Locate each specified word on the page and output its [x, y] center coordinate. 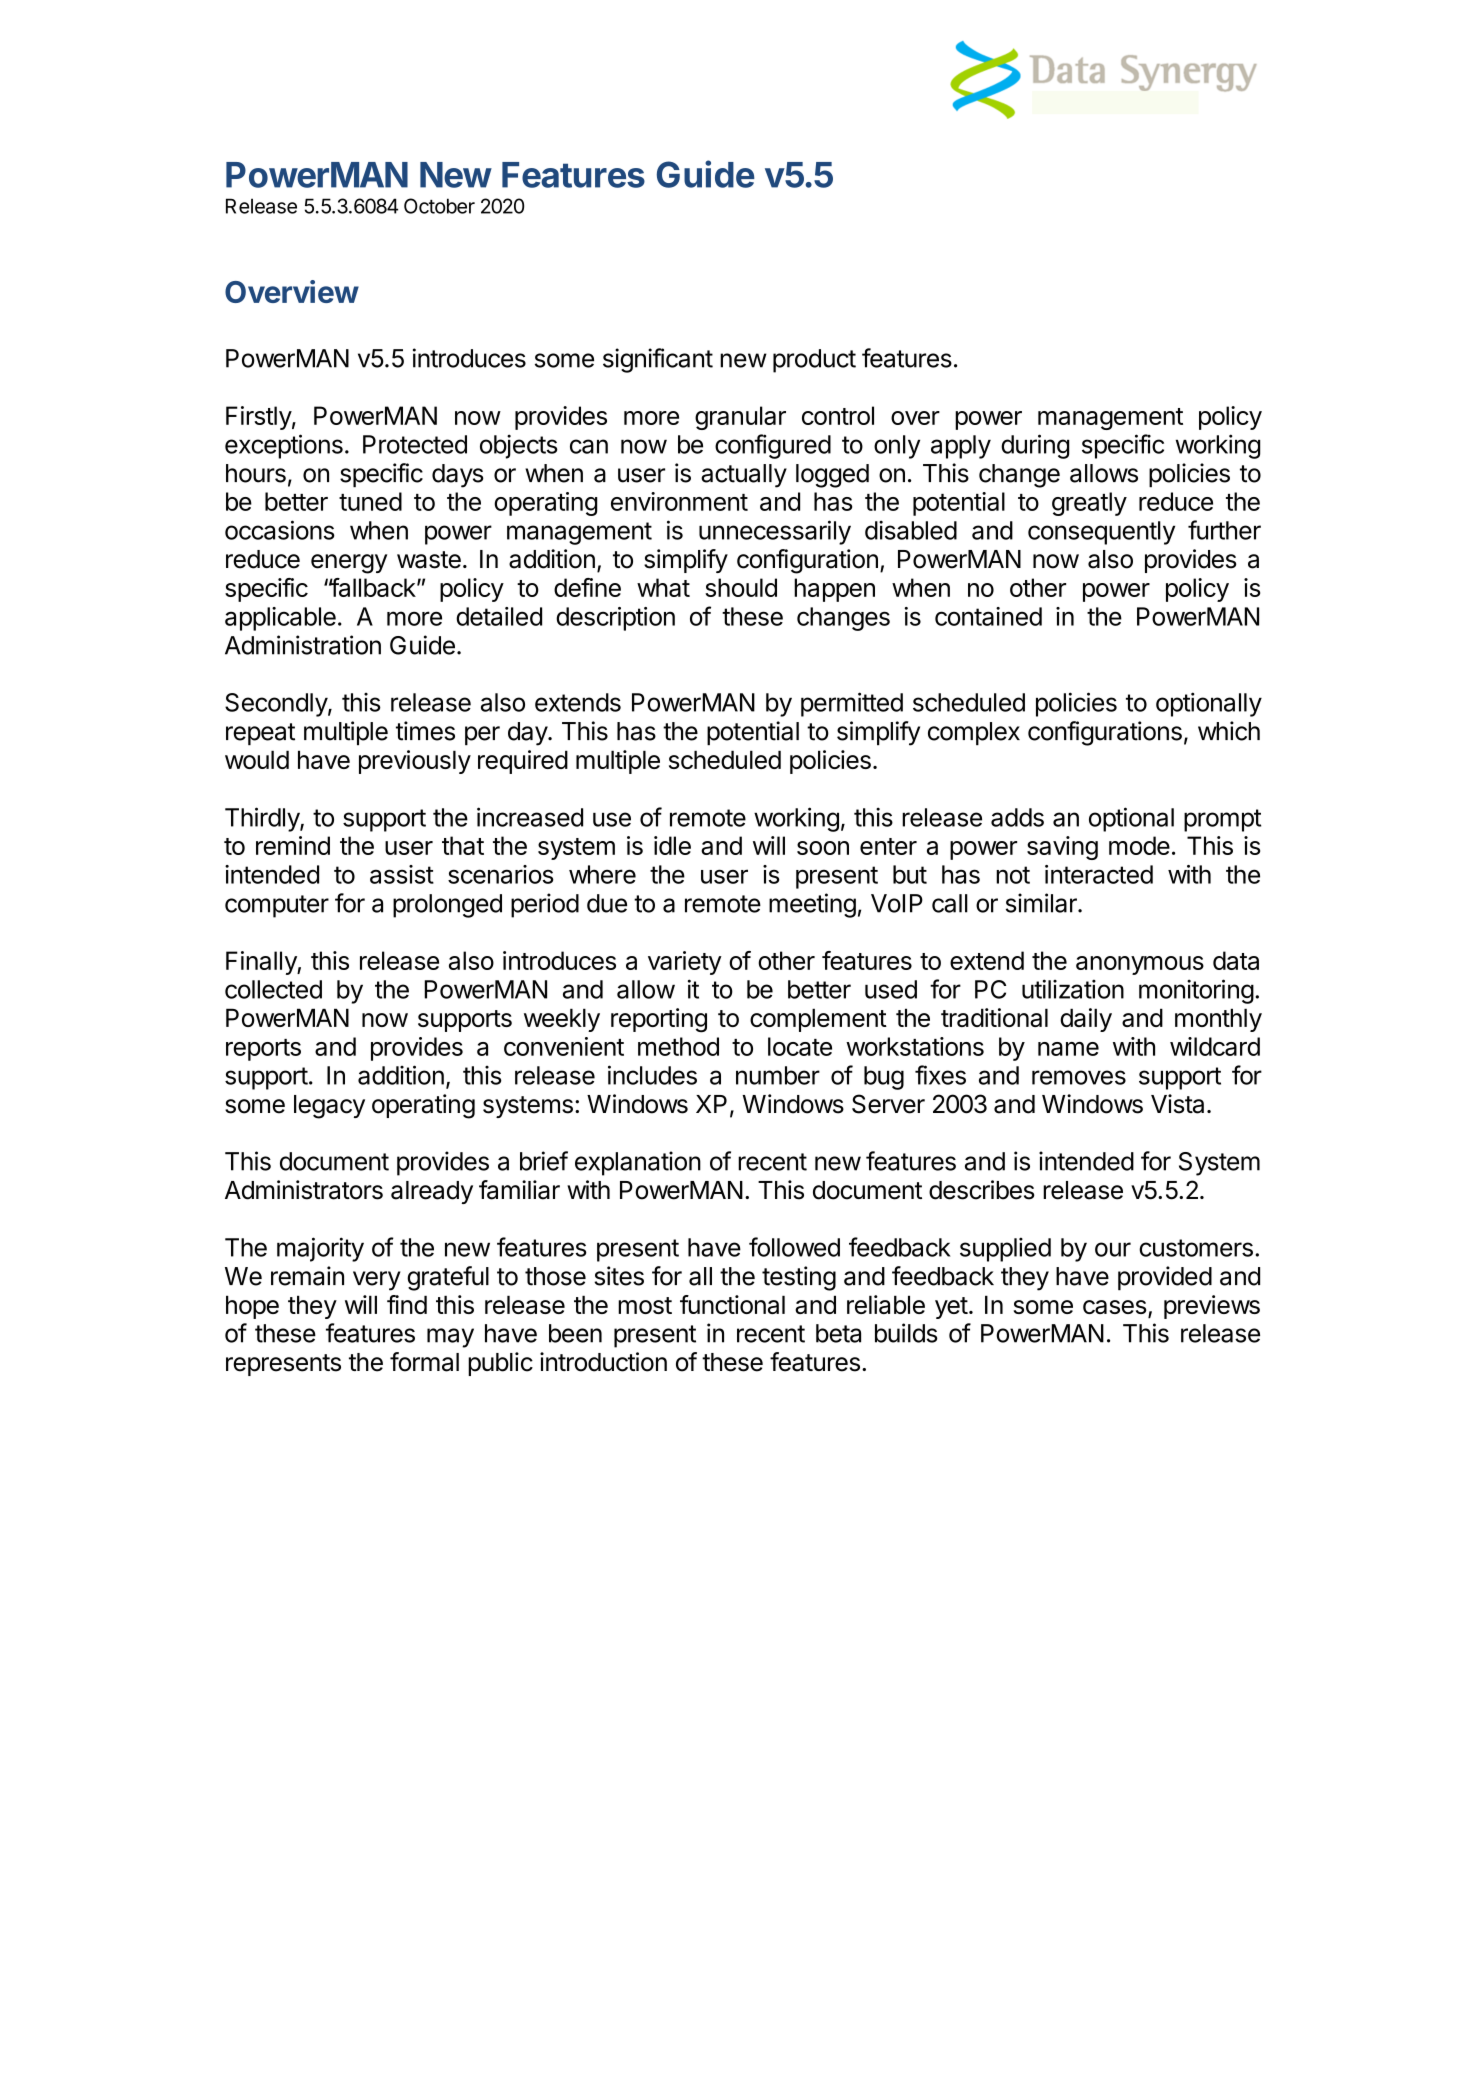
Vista [1177, 1104]
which [1229, 731]
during [1035, 446]
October [439, 206]
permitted [852, 704]
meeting [812, 905]
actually [744, 476]
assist [402, 874]
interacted [1099, 874]
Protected [415, 444]
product [814, 361]
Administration [303, 645]
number [778, 1075]
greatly [1089, 504]
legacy [329, 1107]
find [407, 1304]
